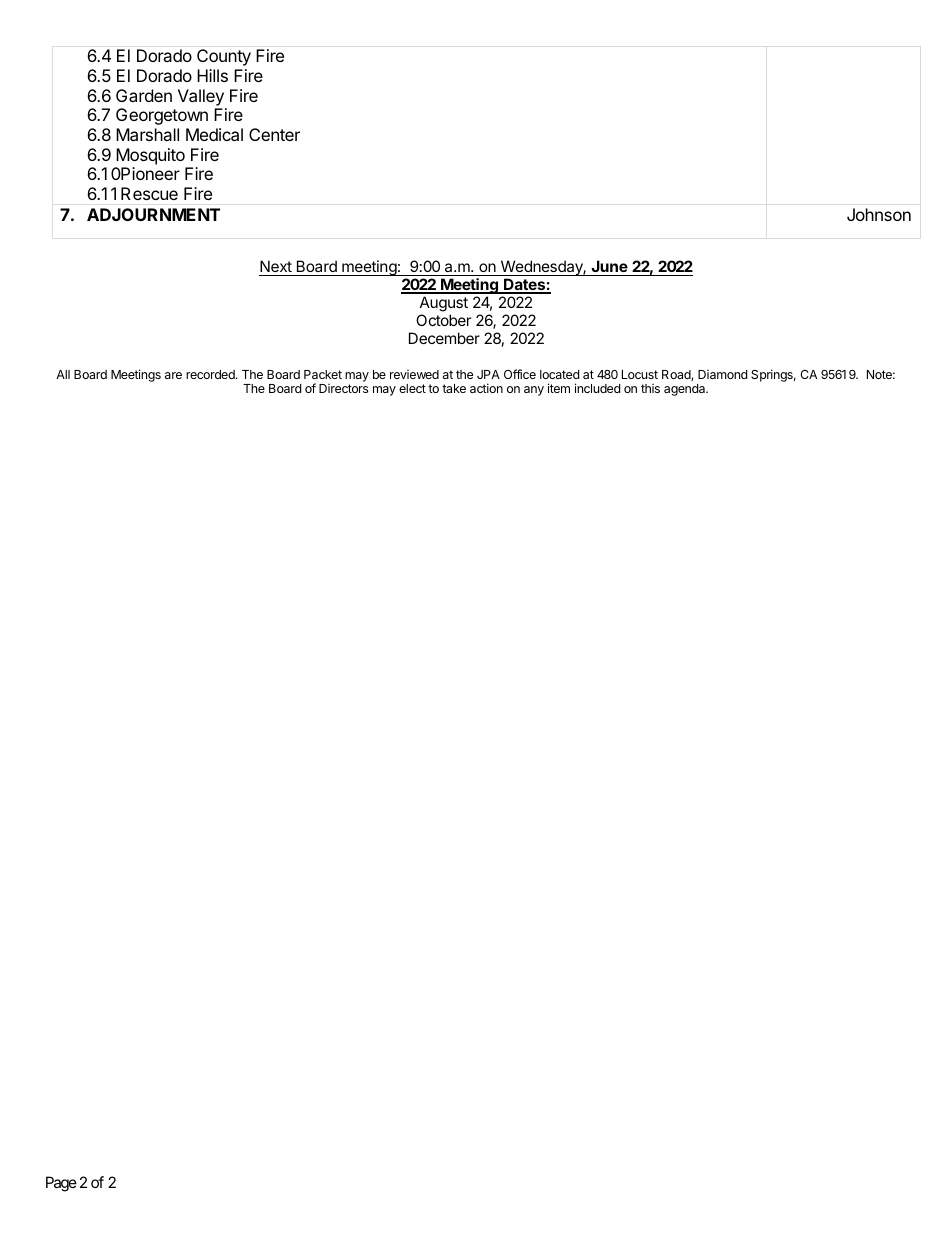  I want to click on this, so click(650, 388).
